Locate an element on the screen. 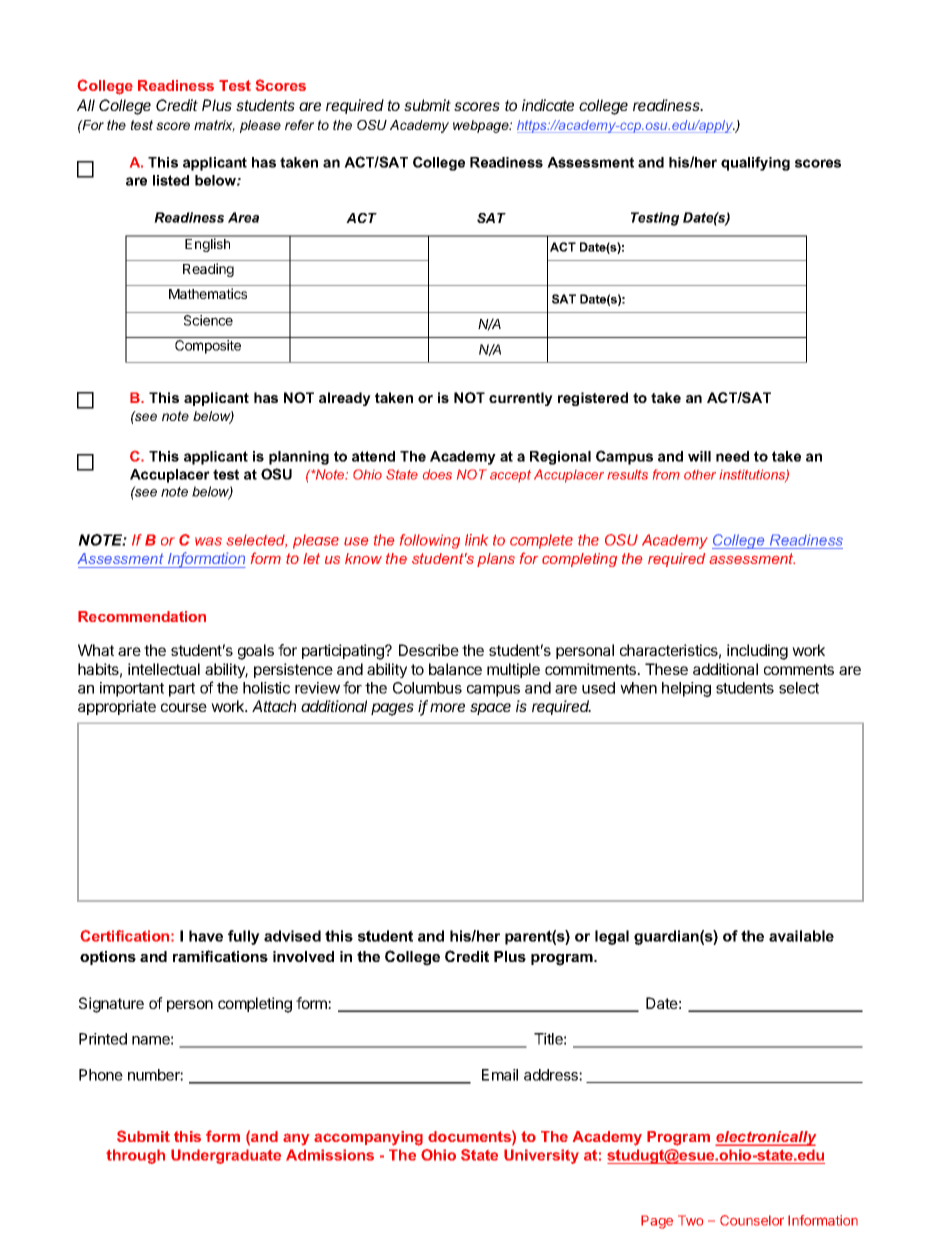 This screenshot has height=1233, width=952. indicate is located at coordinates (548, 105).
